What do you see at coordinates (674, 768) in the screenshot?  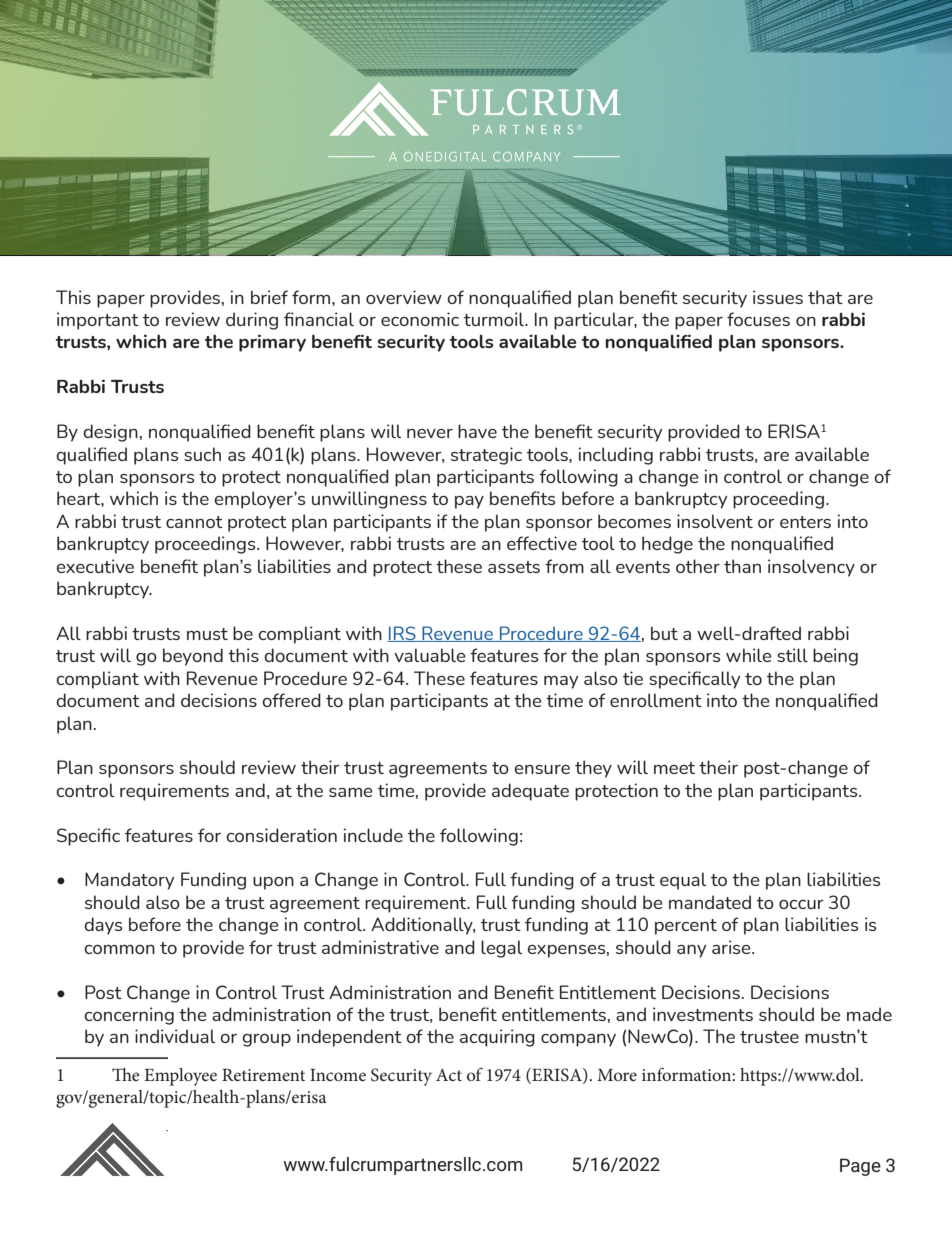 I see `meet` at bounding box center [674, 768].
